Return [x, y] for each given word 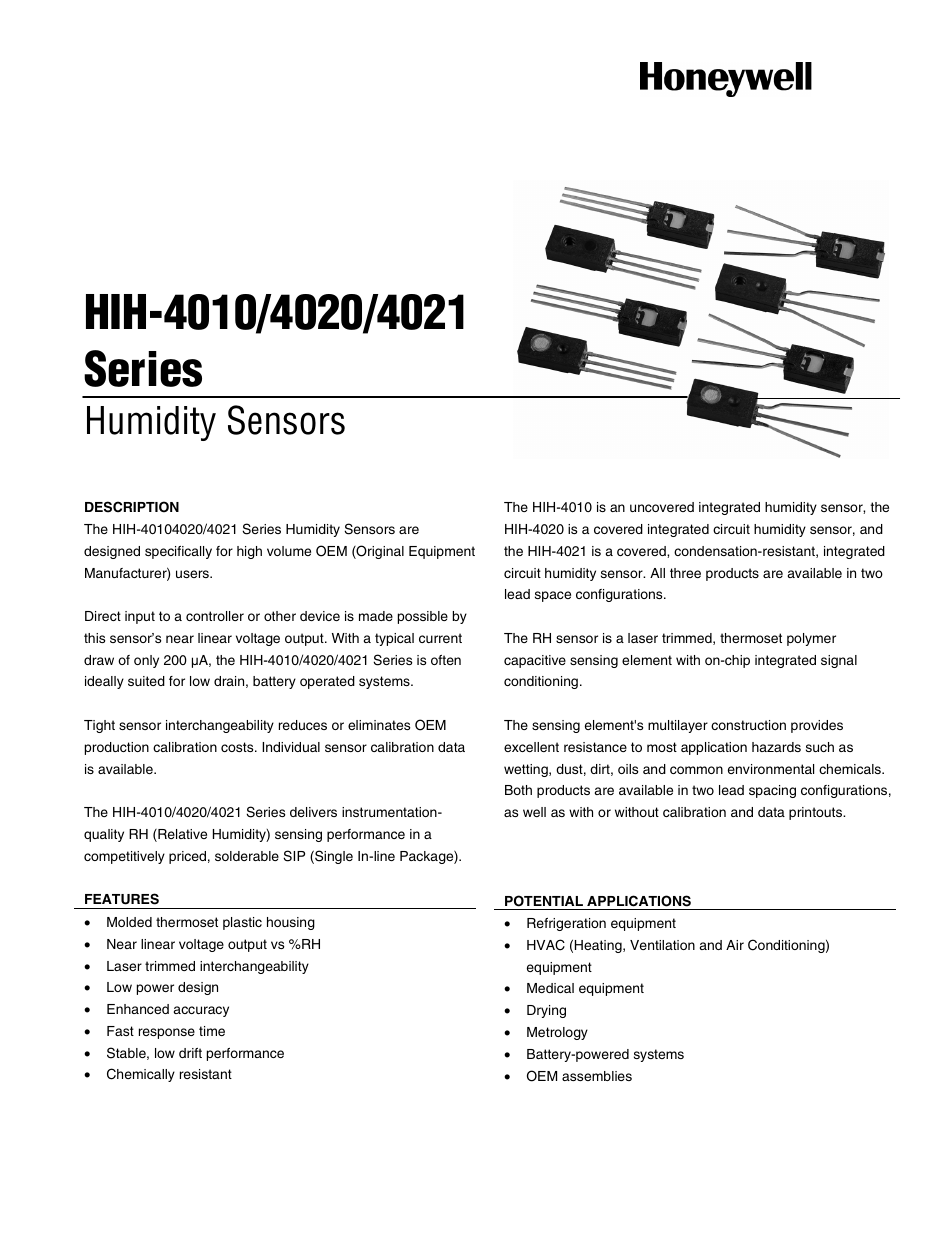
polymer [811, 639]
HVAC [546, 945]
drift [190, 1053]
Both [518, 790]
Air [735, 945]
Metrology [557, 1033]
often [446, 660]
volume [289, 551]
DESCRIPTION [132, 507]
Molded [129, 922]
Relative [181, 835]
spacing [772, 791]
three [685, 573]
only [146, 661]
